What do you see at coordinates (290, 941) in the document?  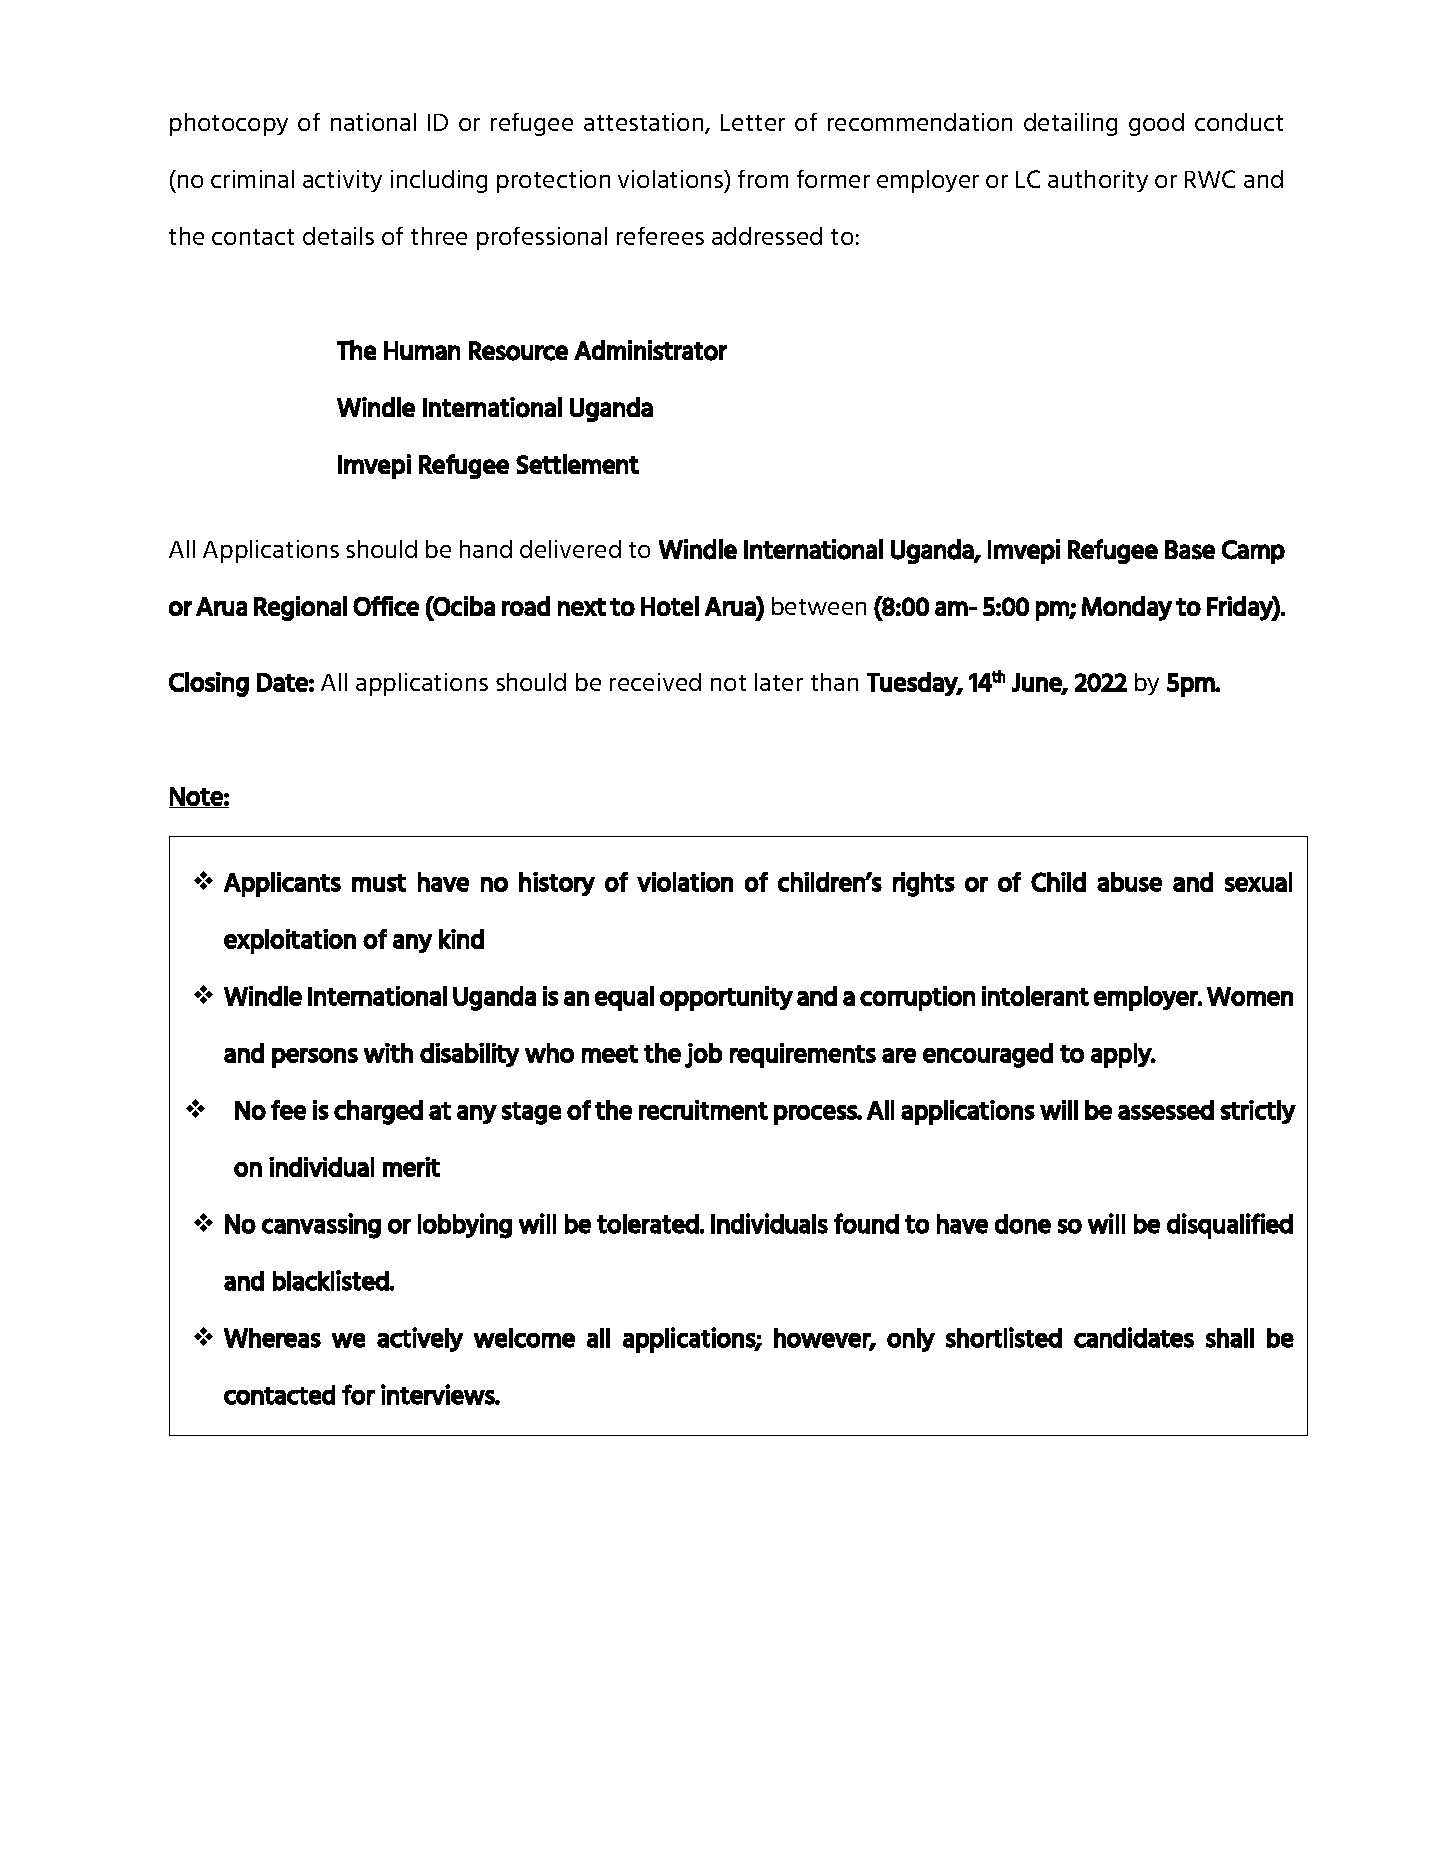 I see `exploitation` at bounding box center [290, 941].
